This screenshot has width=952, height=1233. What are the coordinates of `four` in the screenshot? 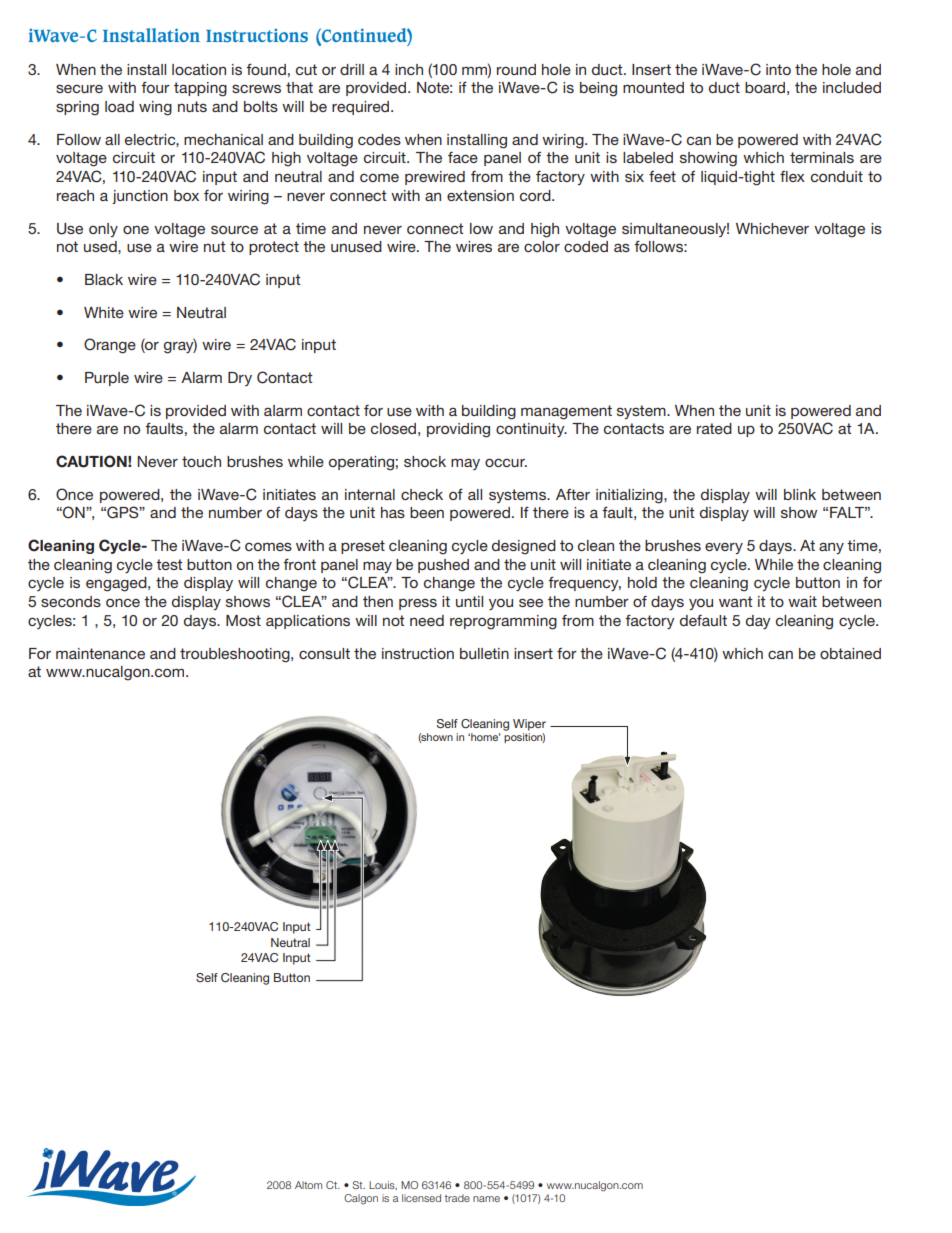 It's located at (155, 87).
